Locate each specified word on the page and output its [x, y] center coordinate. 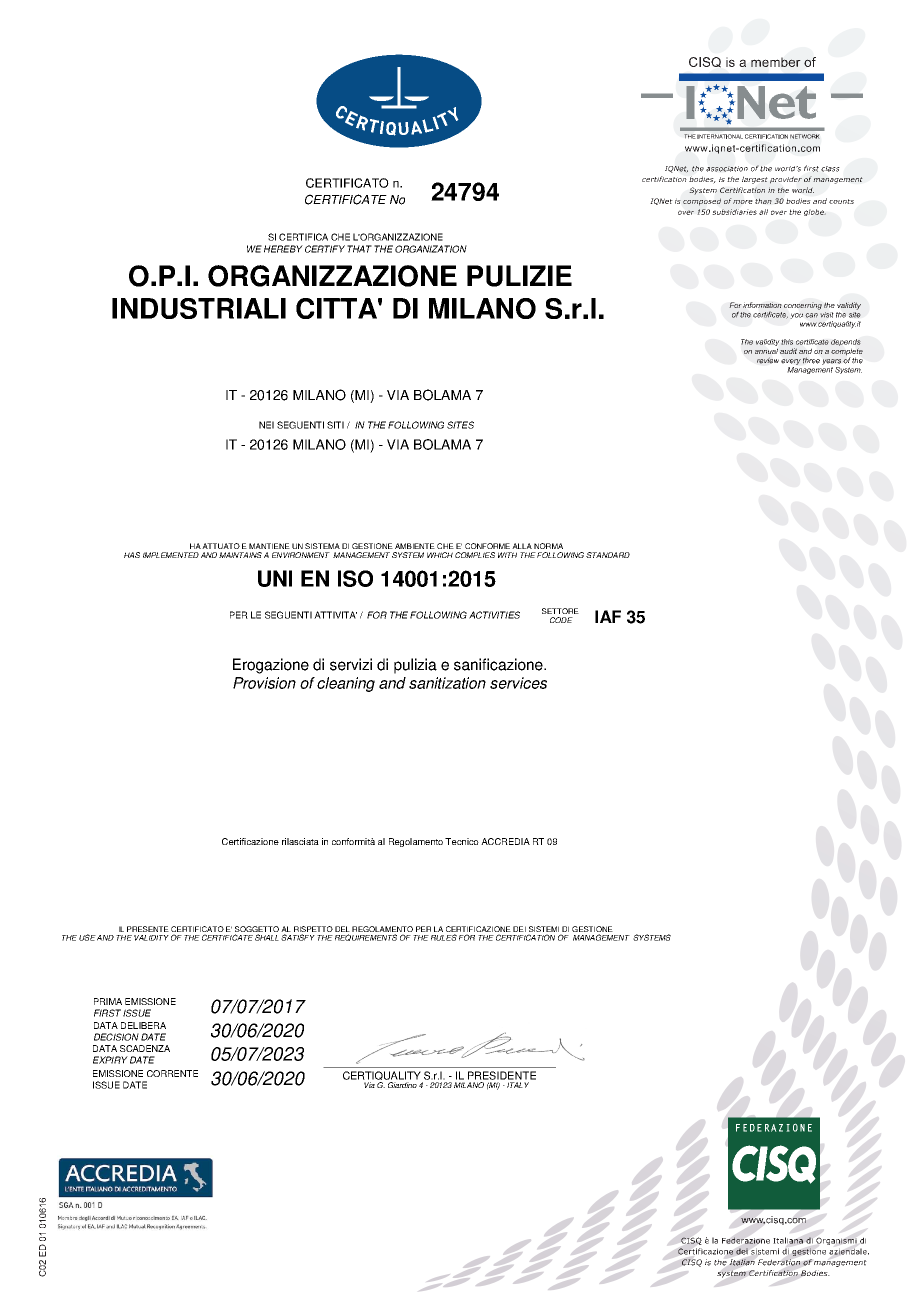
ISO [355, 578]
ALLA [522, 546]
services [518, 683]
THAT [359, 249]
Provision [264, 683]
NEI [266, 425]
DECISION [116, 1037]
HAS [132, 555]
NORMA [548, 546]
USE [87, 937]
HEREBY [283, 249]
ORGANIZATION [431, 249]
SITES [460, 425]
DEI [519, 929]
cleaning [346, 684]
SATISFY [298, 937]
